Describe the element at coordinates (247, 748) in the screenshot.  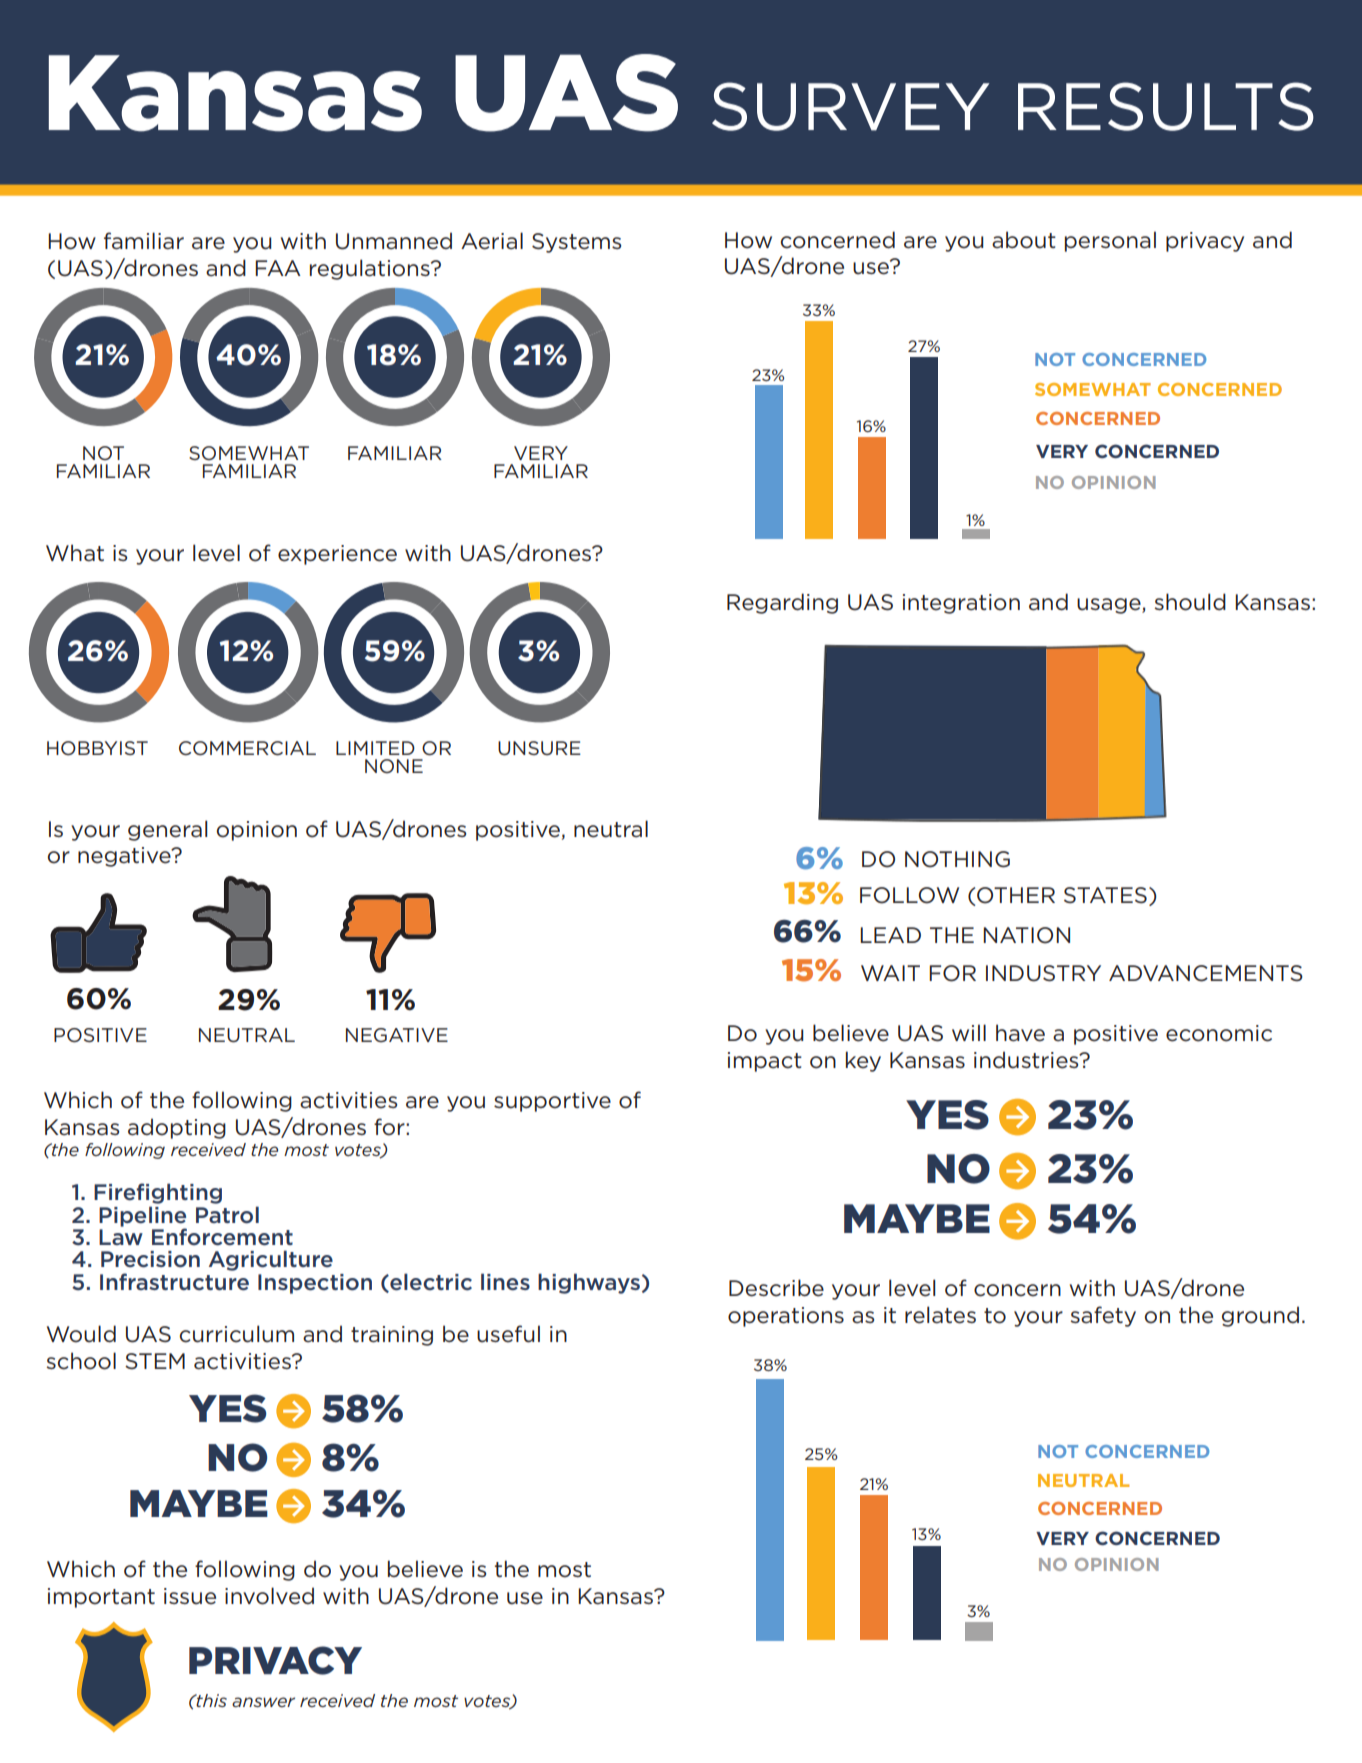
I see `COMMERCIAL` at that location.
